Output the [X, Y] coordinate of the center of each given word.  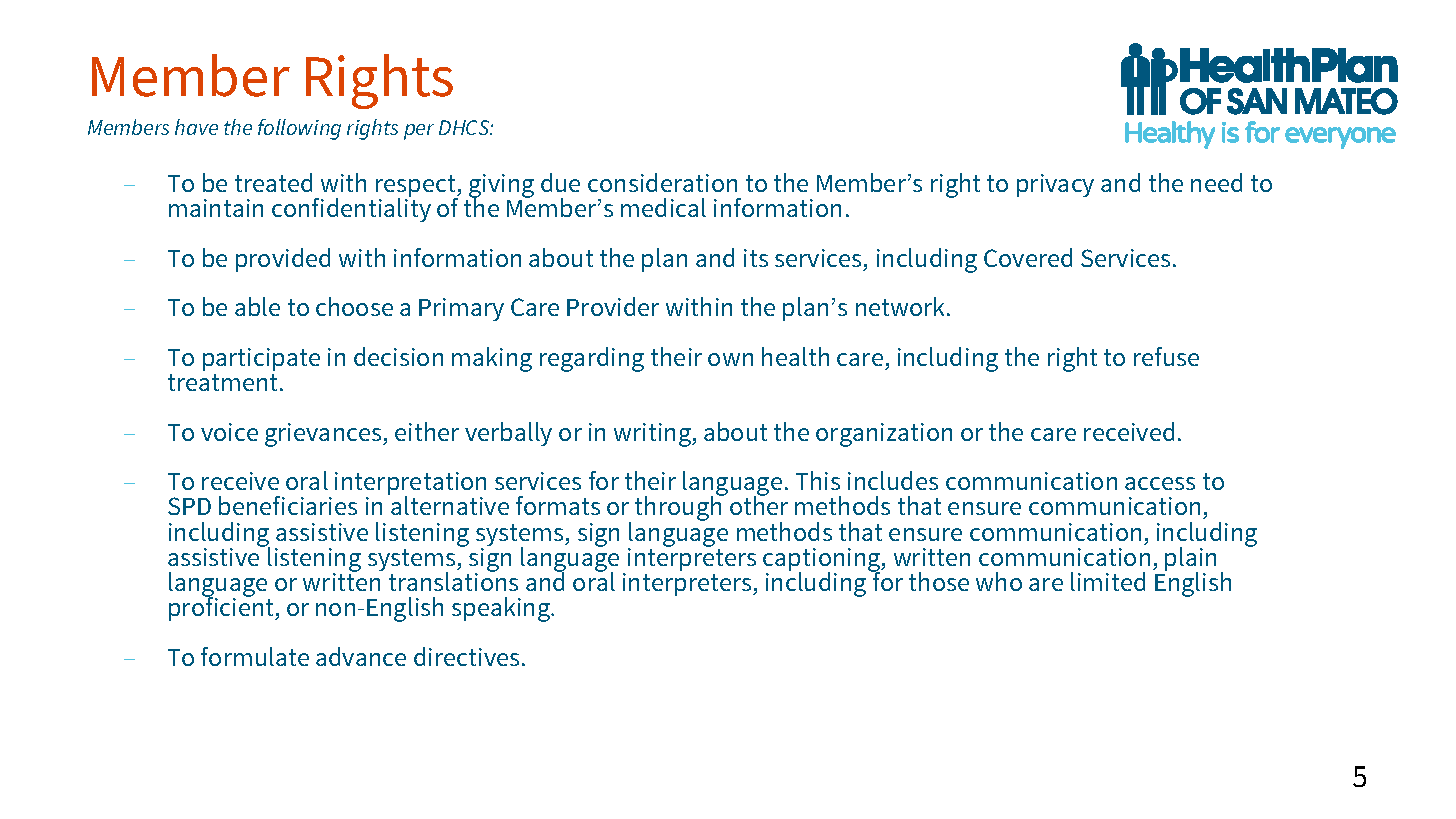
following [299, 129]
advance [361, 656]
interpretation [410, 485]
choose [354, 306]
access [1160, 483]
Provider [613, 306]
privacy [1055, 185]
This [818, 480]
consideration [662, 182]
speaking [502, 609]
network [902, 306]
